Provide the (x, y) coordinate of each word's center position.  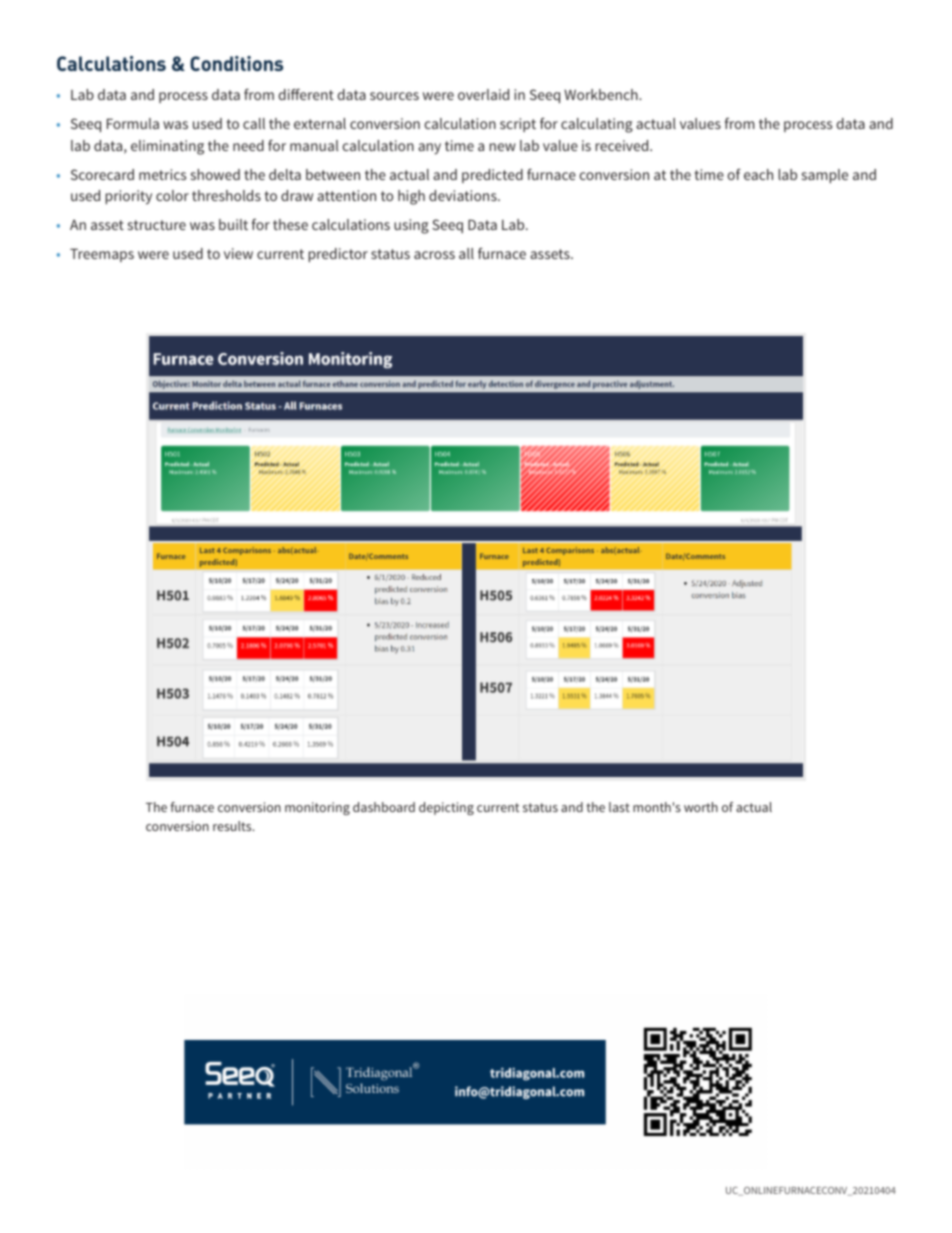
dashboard (384, 807)
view (238, 253)
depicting (446, 808)
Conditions (236, 63)
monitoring (317, 808)
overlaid (483, 94)
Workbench (602, 94)
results (233, 826)
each (758, 174)
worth (701, 807)
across (434, 255)
